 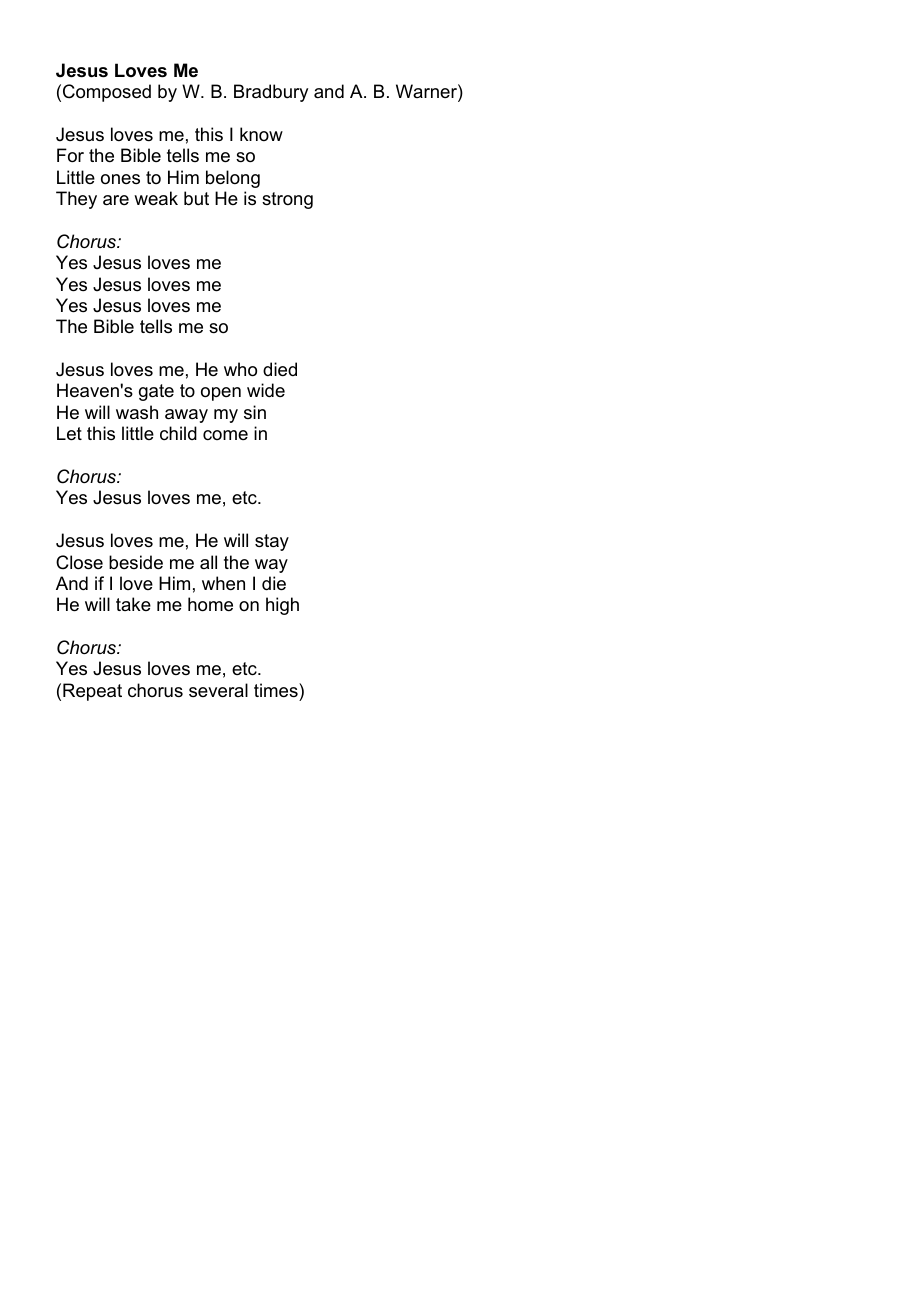 I want to click on Let, so click(x=69, y=433).
